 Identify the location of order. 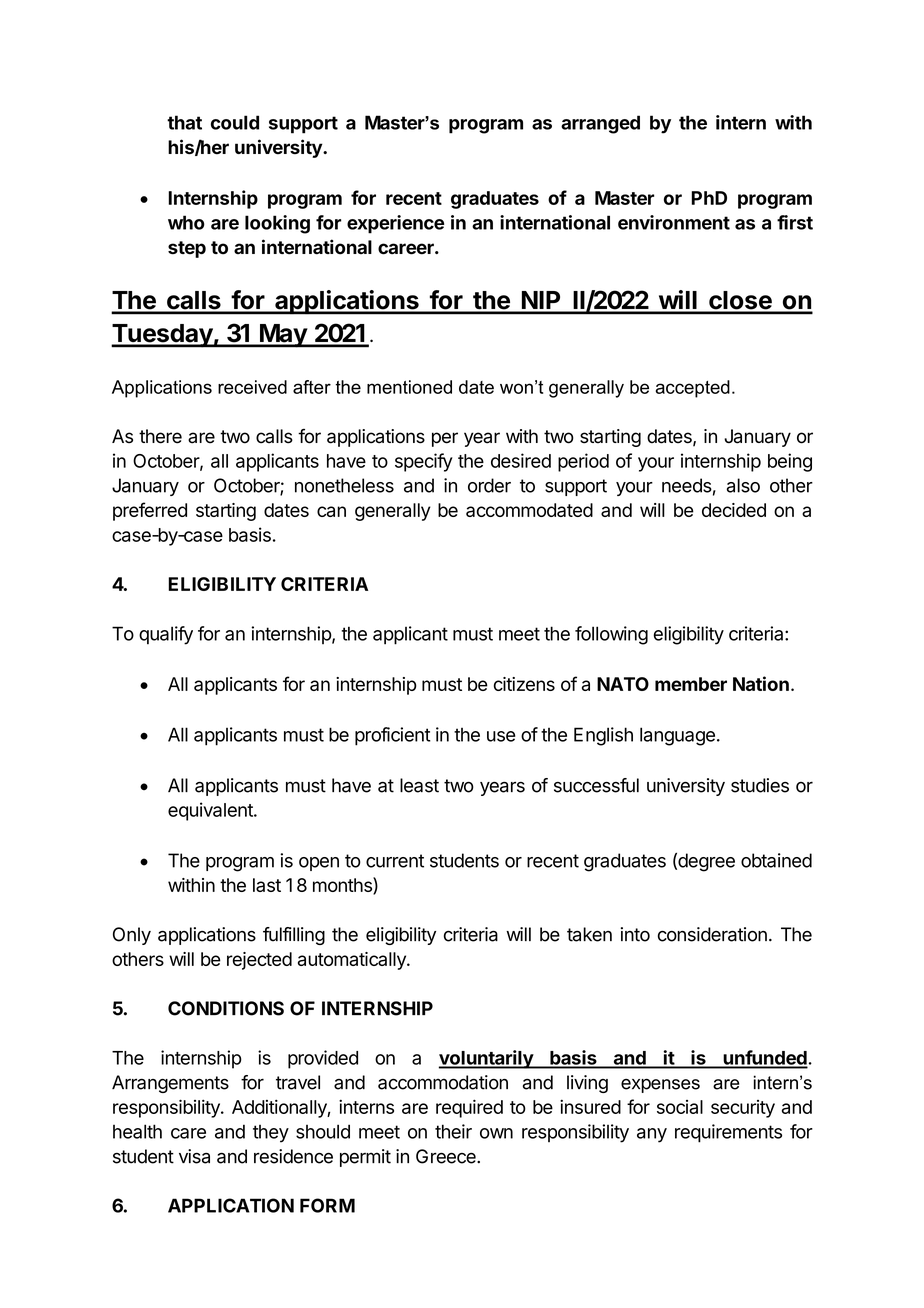
(489, 485).
